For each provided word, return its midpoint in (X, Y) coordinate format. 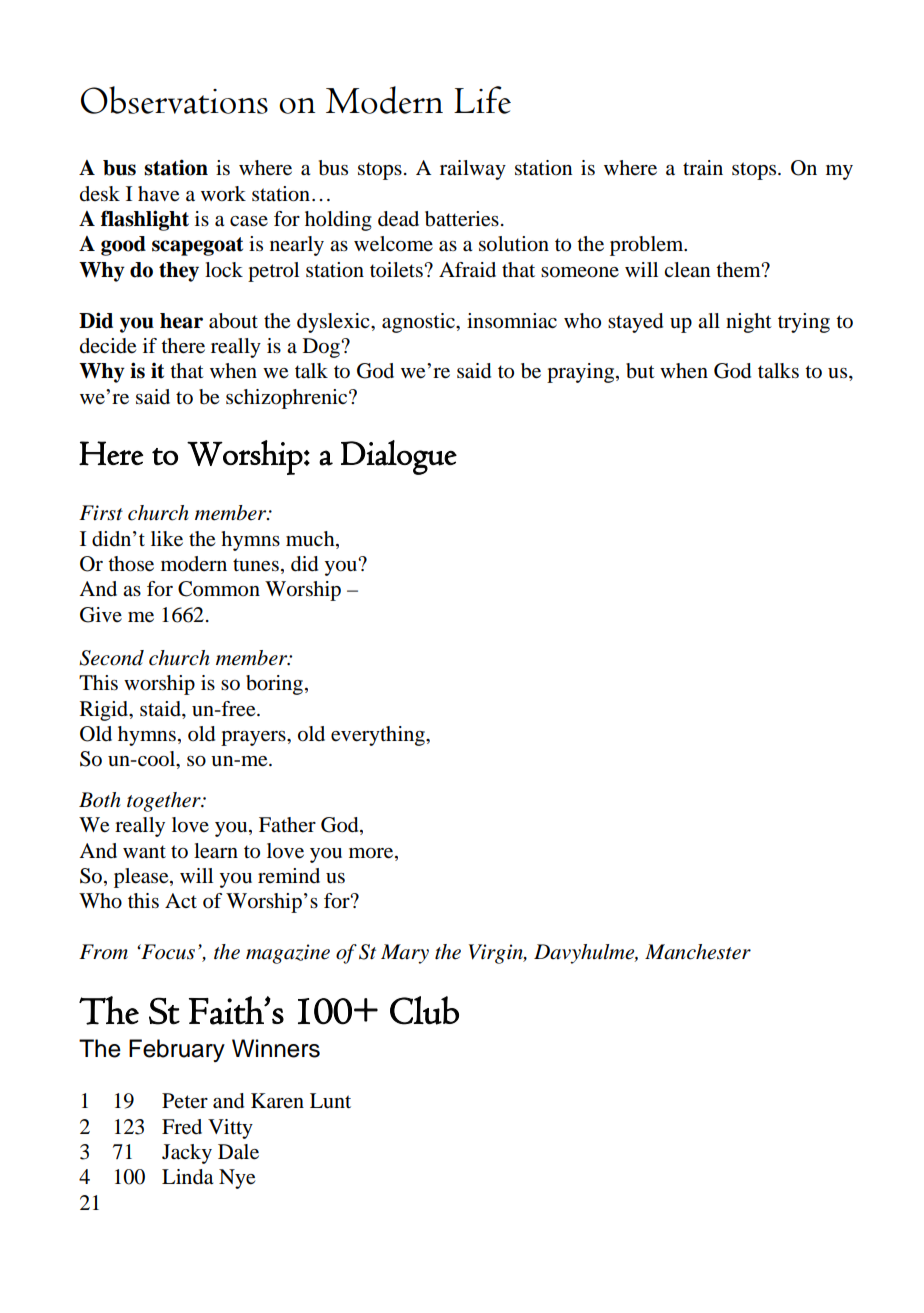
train (703, 168)
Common (219, 589)
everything (379, 736)
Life (482, 100)
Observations (174, 100)
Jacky (187, 1154)
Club (424, 1010)
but (640, 371)
